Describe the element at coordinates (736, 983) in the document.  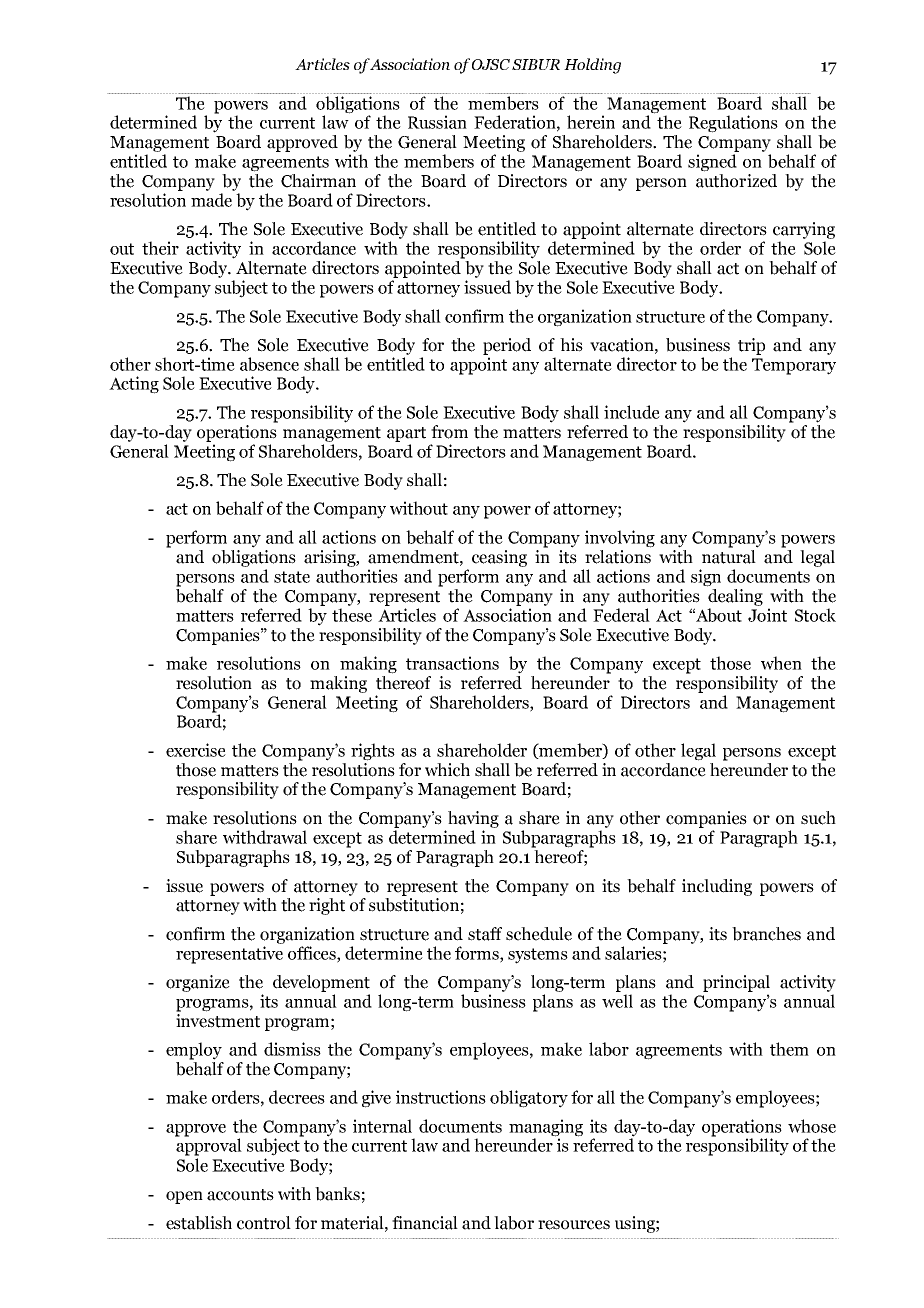
I see `principal` at that location.
